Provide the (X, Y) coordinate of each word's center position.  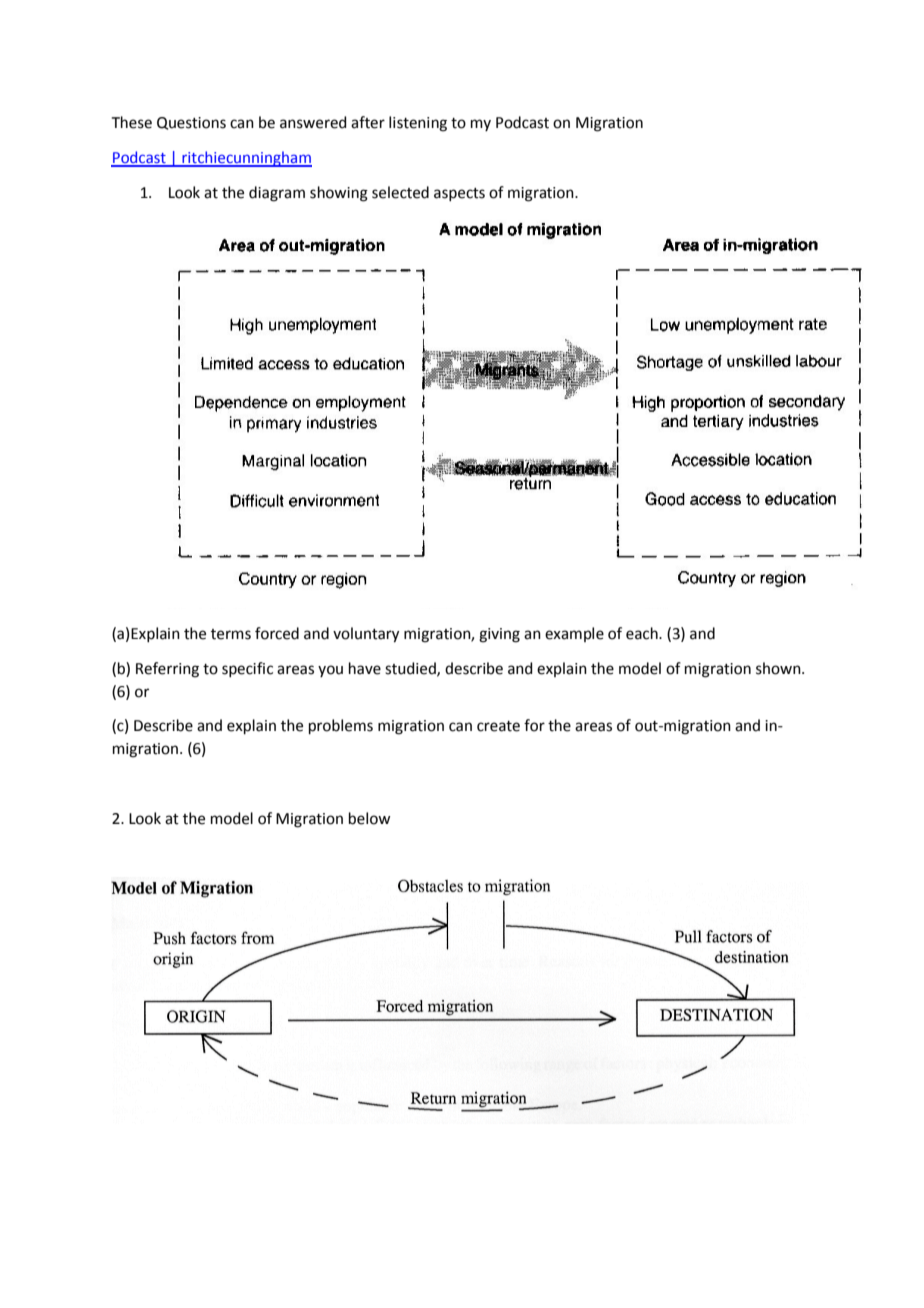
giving (499, 635)
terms (231, 634)
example (574, 634)
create (498, 726)
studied (411, 669)
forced (277, 633)
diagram (277, 194)
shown (779, 668)
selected (400, 192)
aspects (459, 194)
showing (339, 194)
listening (418, 124)
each (643, 633)
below (369, 818)
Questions (191, 123)
